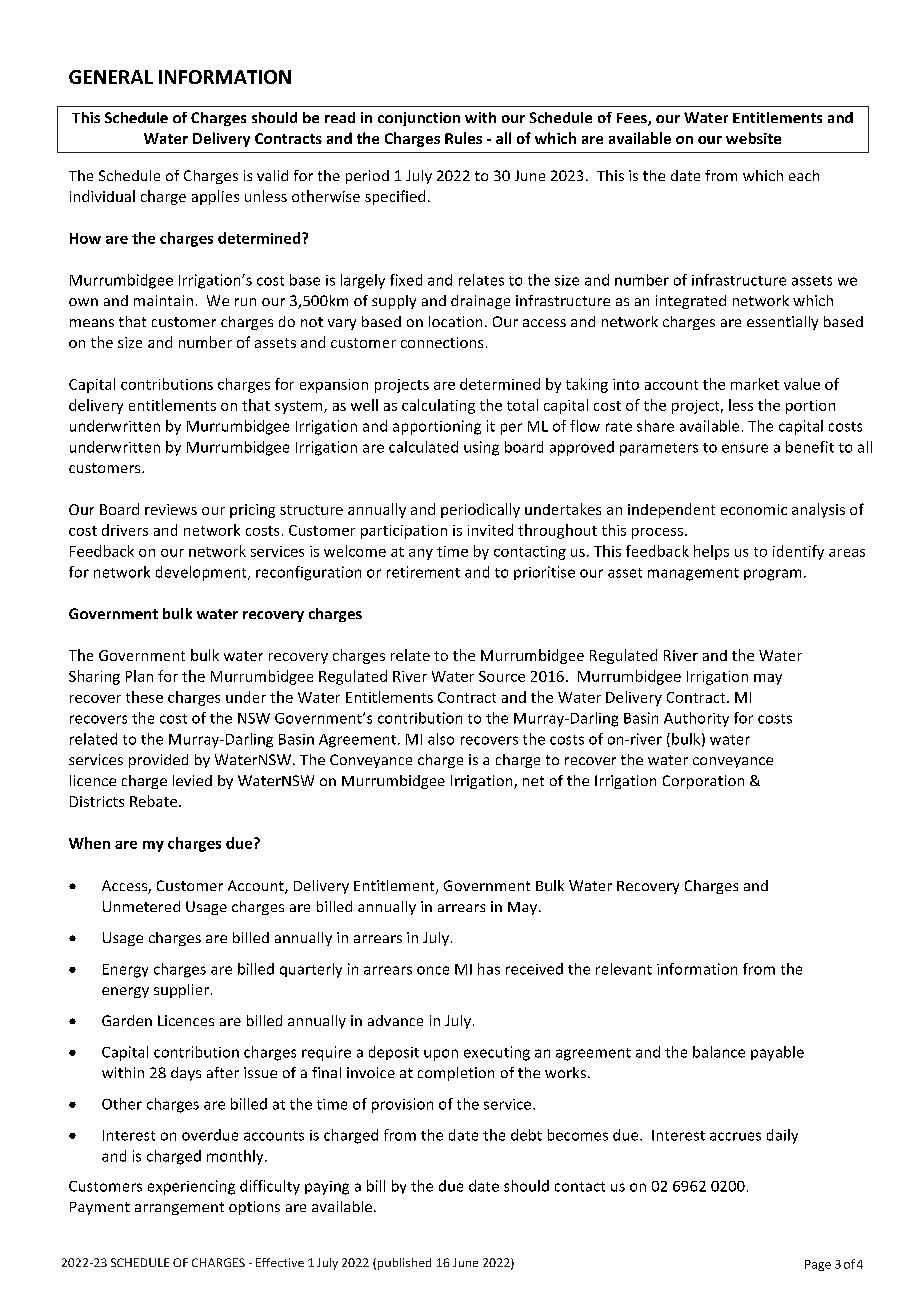 This screenshot has height=1308, width=924. I want to click on Rules, so click(463, 138).
